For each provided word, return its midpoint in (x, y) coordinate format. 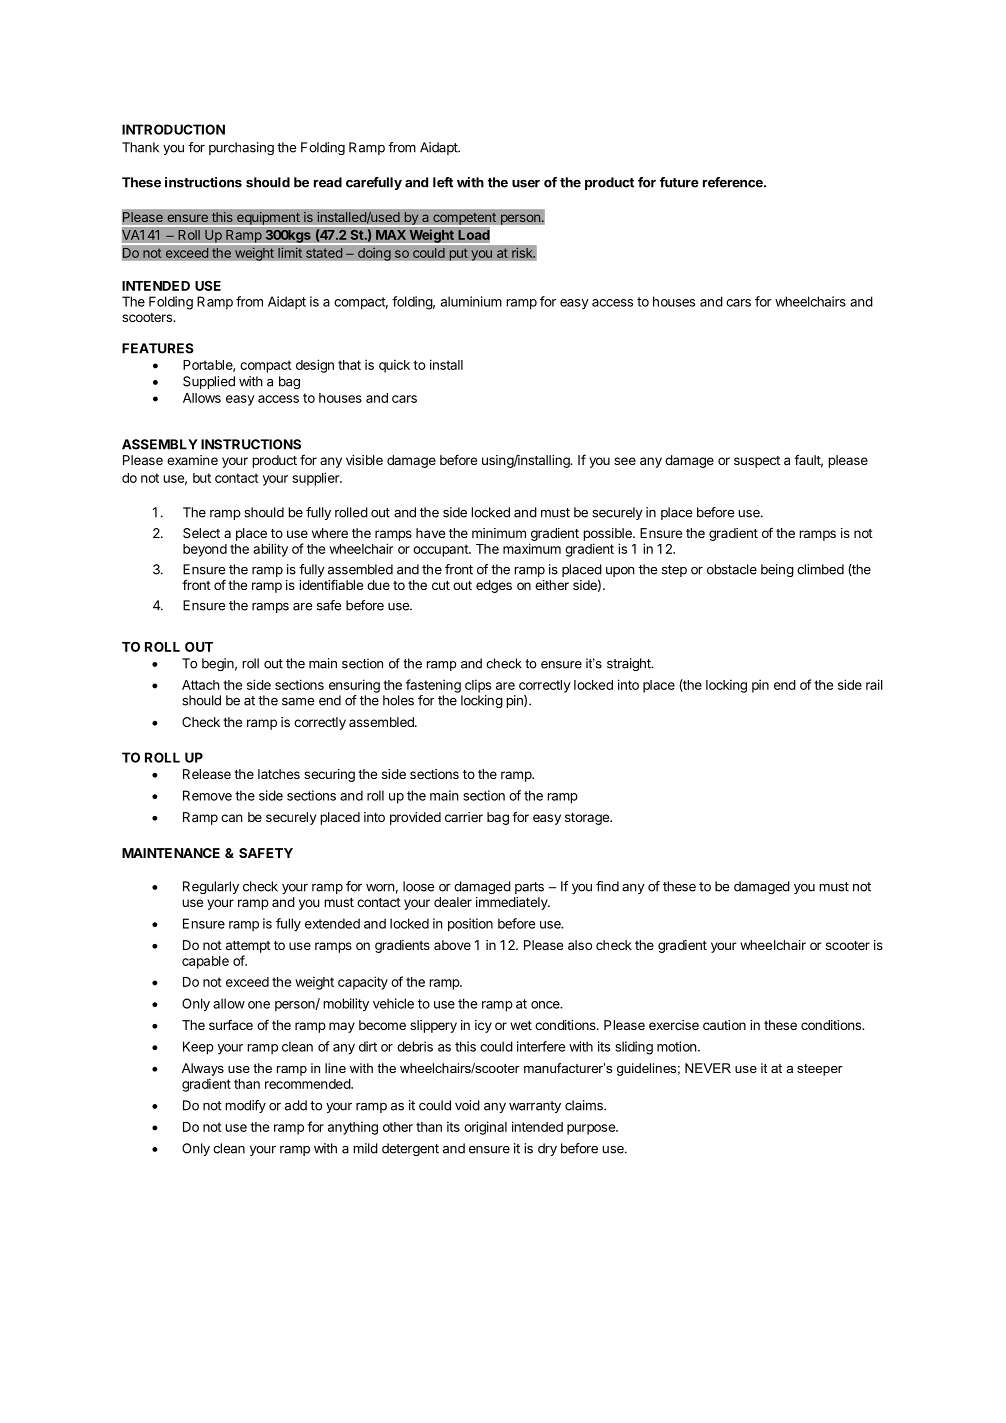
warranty (535, 1107)
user (526, 184)
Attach (201, 685)
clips (478, 686)
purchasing (241, 148)
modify (245, 1106)
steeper (820, 1070)
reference (734, 182)
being (777, 570)
